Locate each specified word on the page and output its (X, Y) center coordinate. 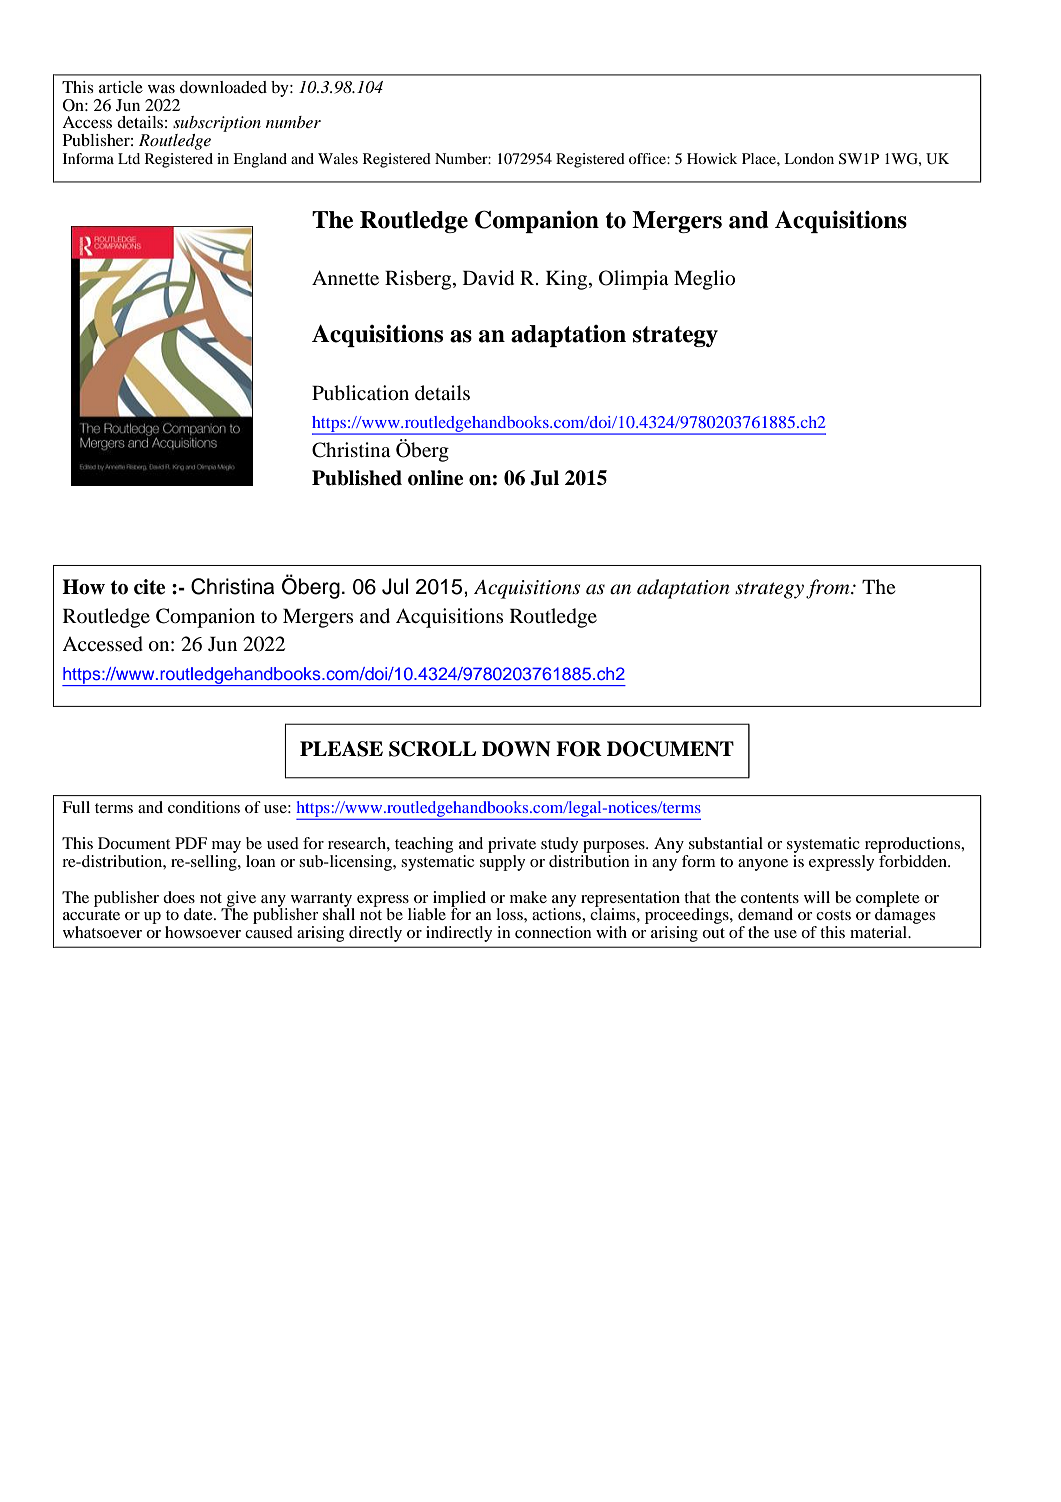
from (829, 589)
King (568, 280)
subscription (217, 125)
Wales (338, 158)
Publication (360, 393)
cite (149, 587)
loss (510, 914)
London (809, 158)
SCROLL (432, 749)
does (179, 897)
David (488, 278)
